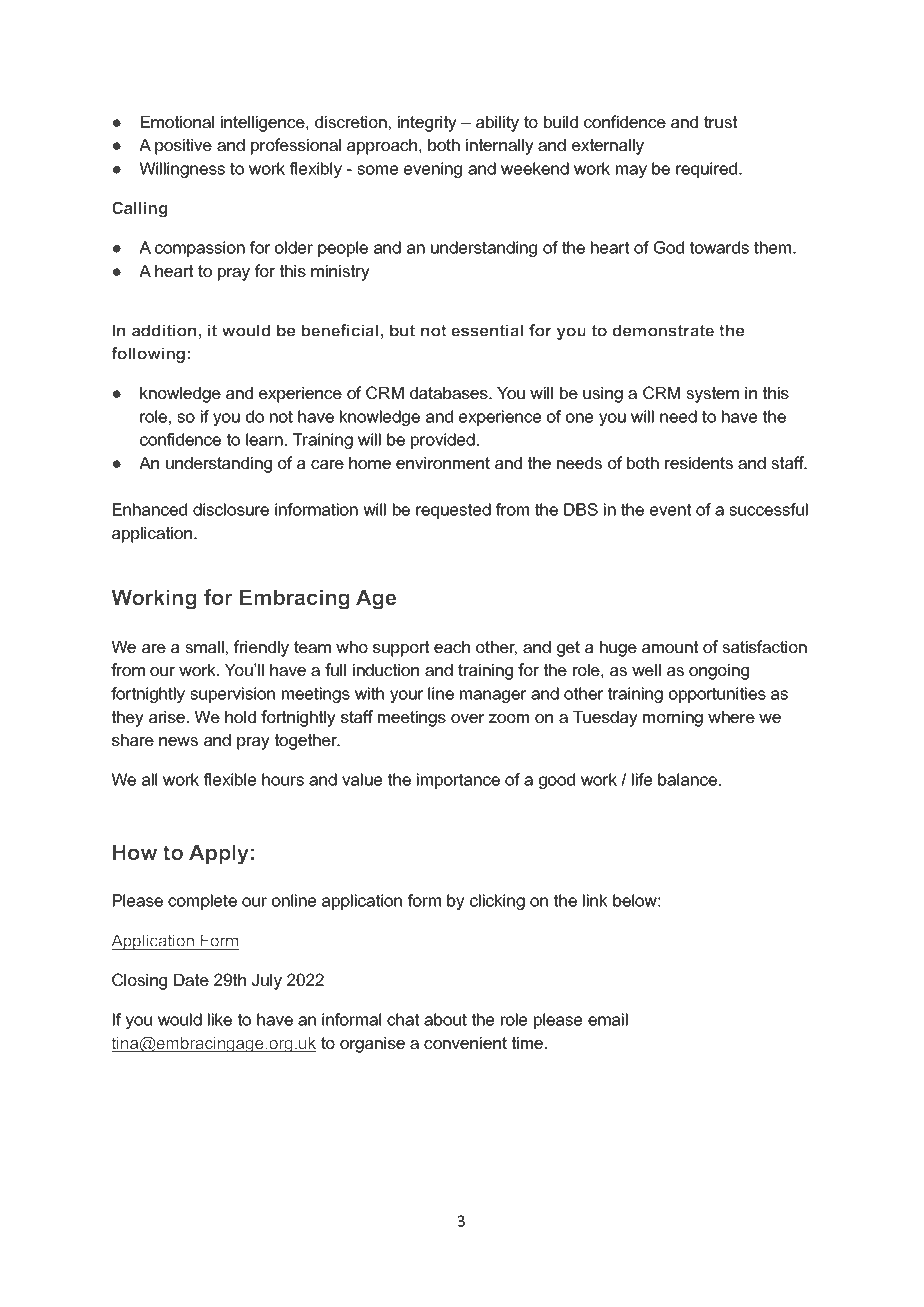 Image resolution: width=924 pixels, height=1307 pixels. What do you see at coordinates (608, 1019) in the page?
I see `email` at bounding box center [608, 1019].
